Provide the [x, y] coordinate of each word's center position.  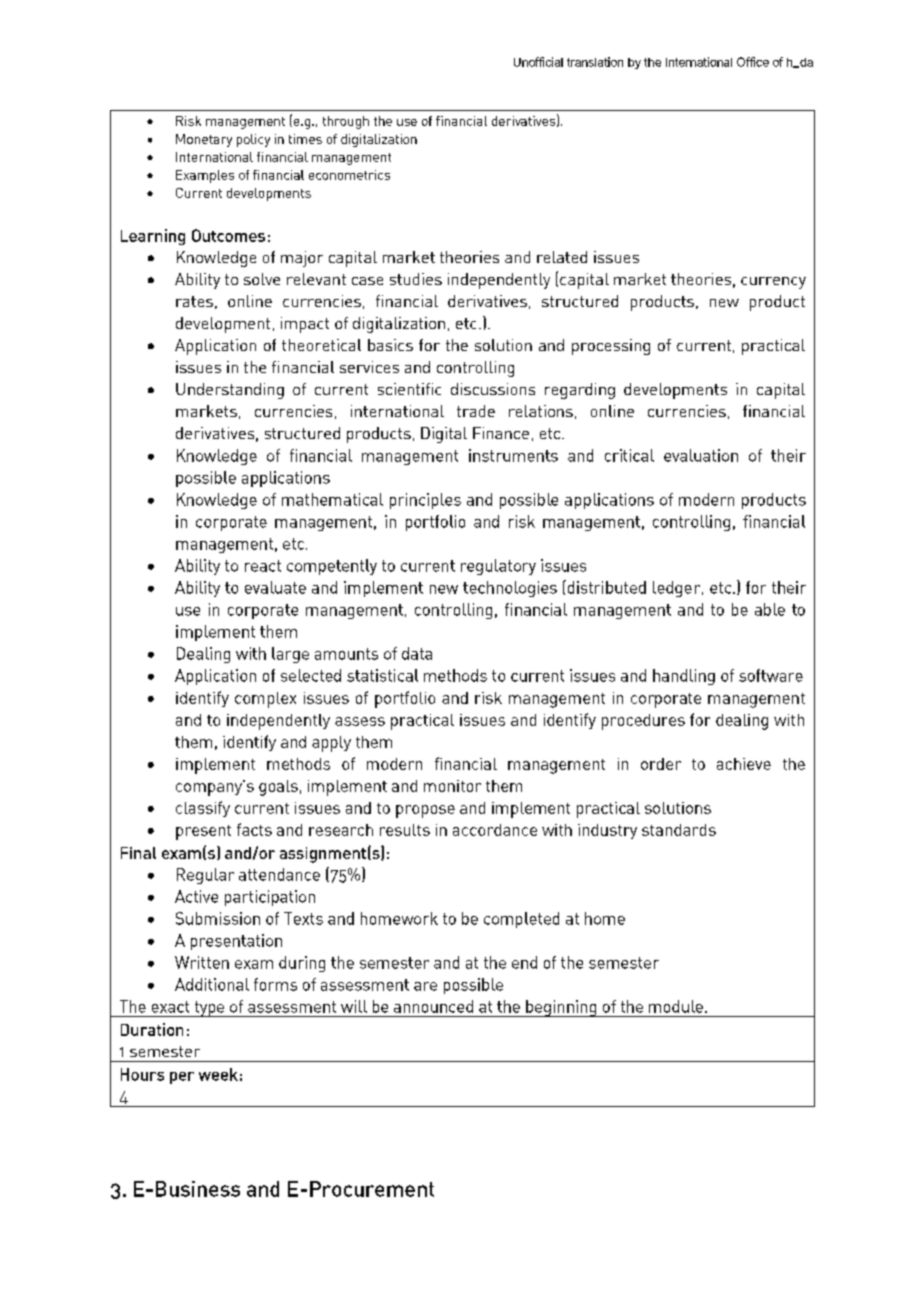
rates [194, 301]
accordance [495, 830]
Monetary [204, 140]
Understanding [230, 391]
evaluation [701, 455]
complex [265, 700]
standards [679, 830]
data [417, 653]
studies [416, 279]
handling [684, 677]
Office [753, 62]
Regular [205, 876]
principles [425, 501]
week [218, 1074]
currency [773, 283]
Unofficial [538, 62]
